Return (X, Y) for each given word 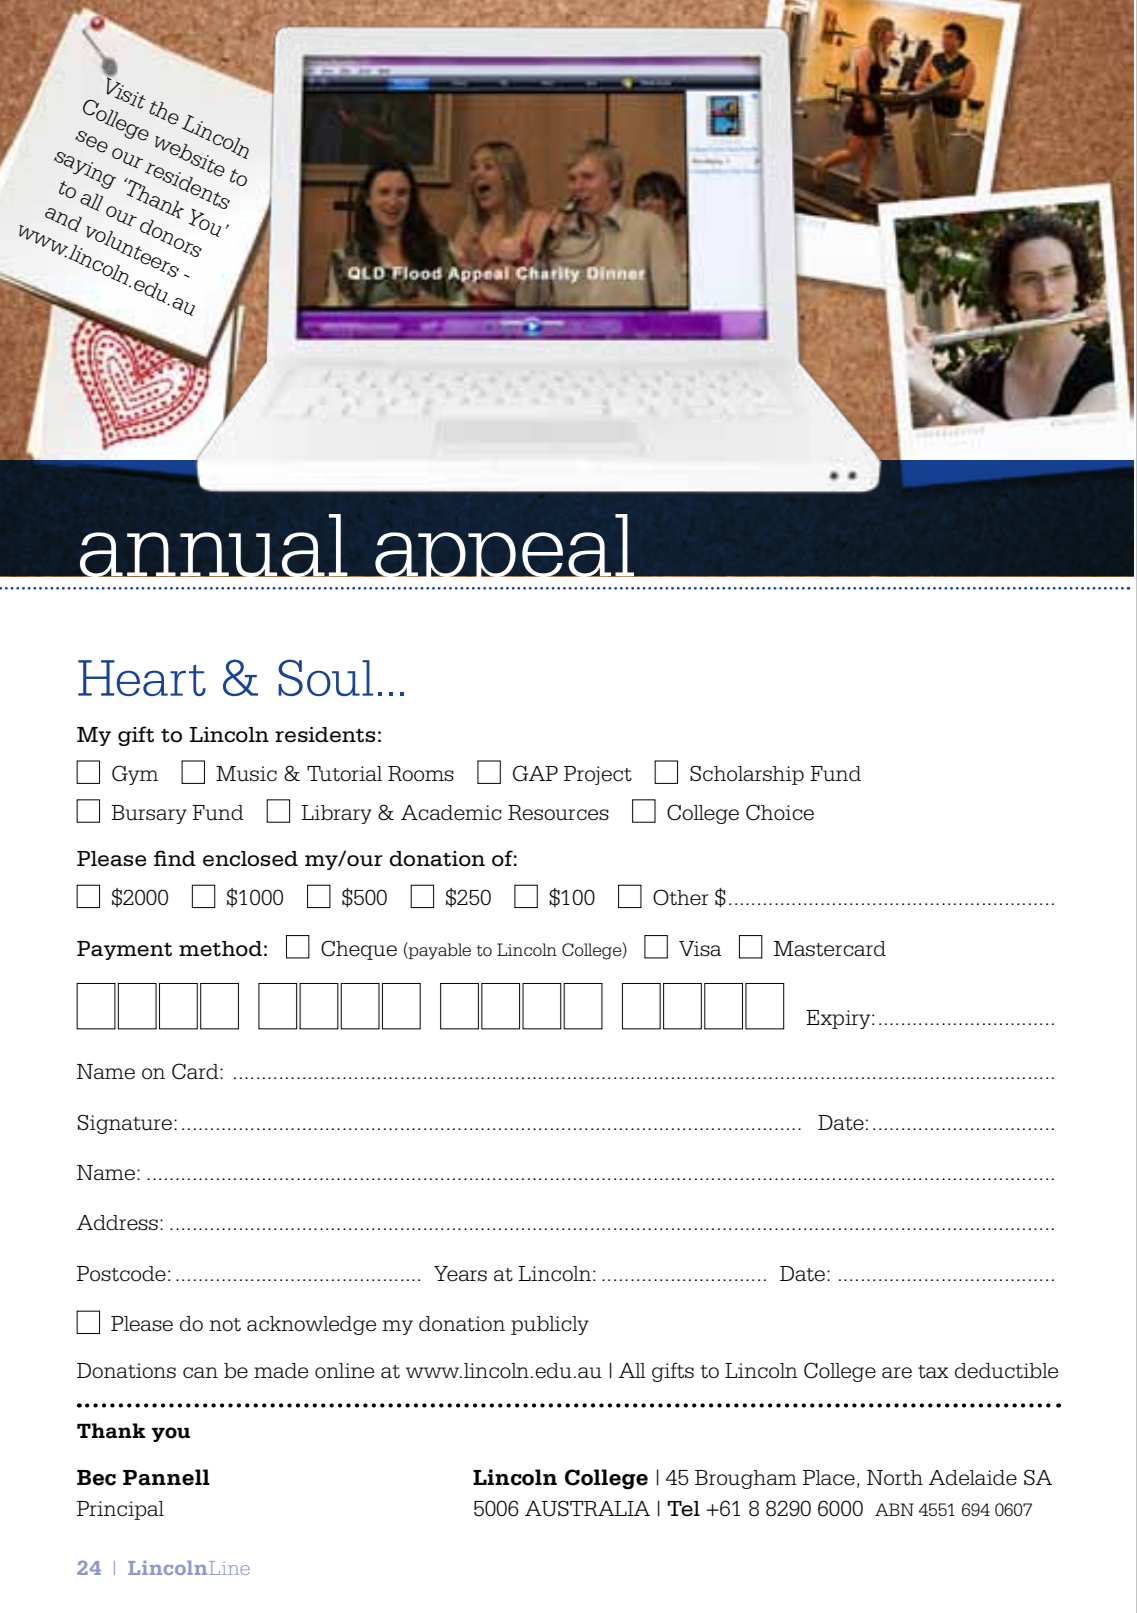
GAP (535, 773)
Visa (700, 949)
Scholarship (747, 775)
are (897, 1373)
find (175, 858)
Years (460, 1274)
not (225, 1325)
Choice (780, 812)
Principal (120, 1510)
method (220, 949)
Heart (142, 678)
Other (681, 897)
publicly (550, 1325)
